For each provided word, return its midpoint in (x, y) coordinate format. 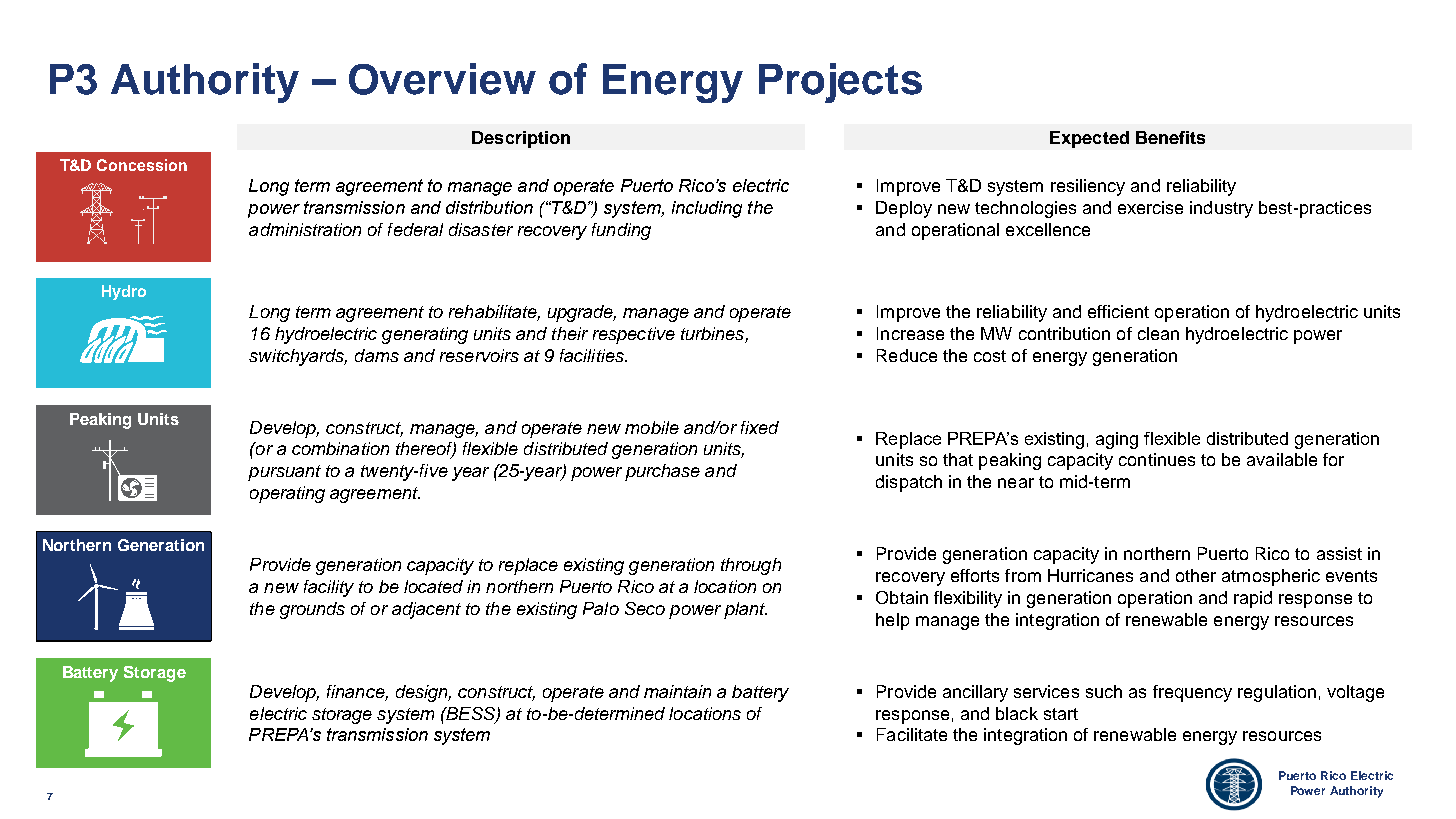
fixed (760, 427)
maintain (677, 691)
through (751, 566)
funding (621, 231)
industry (1221, 209)
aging (1117, 440)
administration (305, 229)
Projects (840, 83)
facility (329, 588)
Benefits (1170, 137)
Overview (442, 79)
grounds (312, 610)
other (1196, 575)
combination (340, 448)
